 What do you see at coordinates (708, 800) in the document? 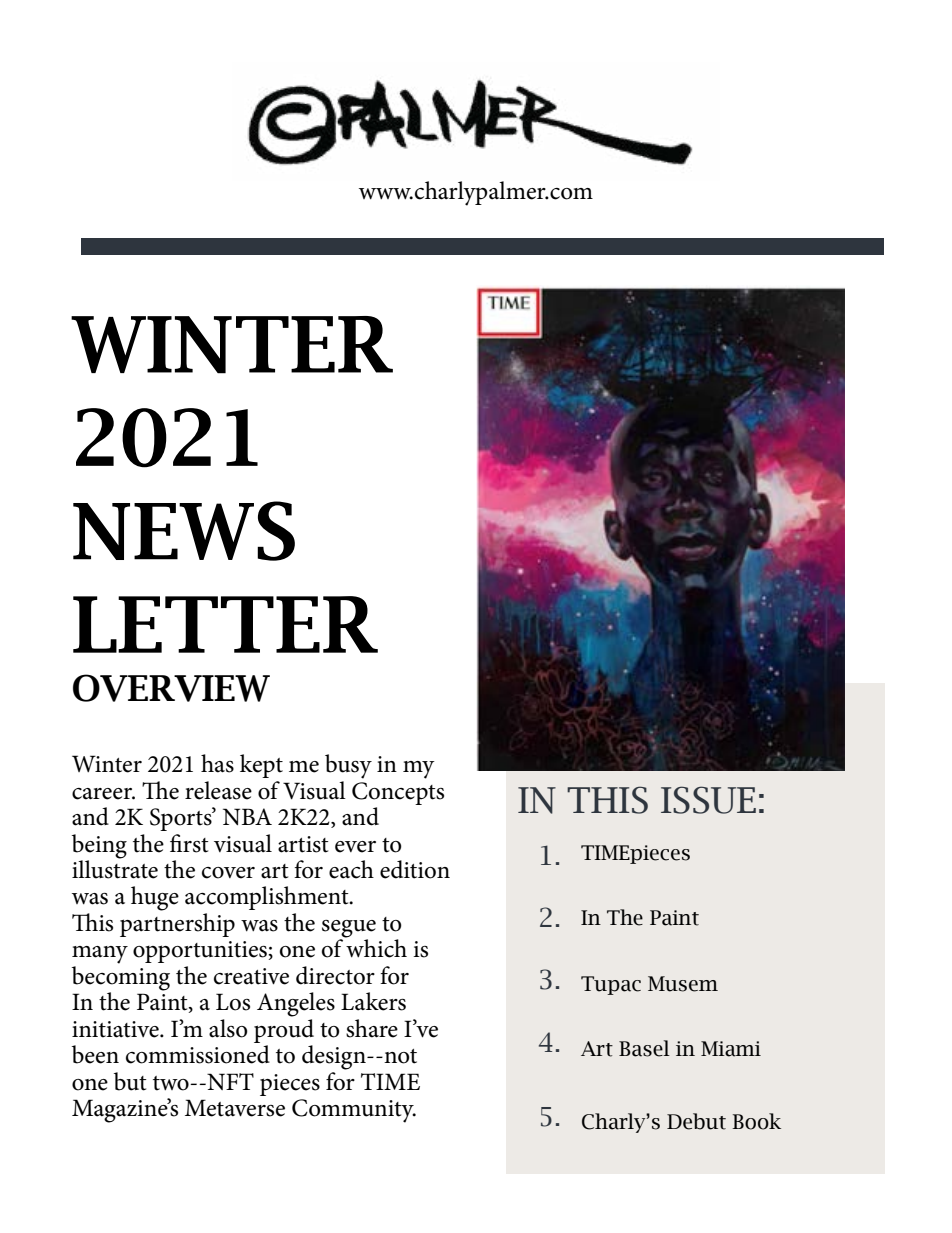
I see `ISSUE` at bounding box center [708, 800].
